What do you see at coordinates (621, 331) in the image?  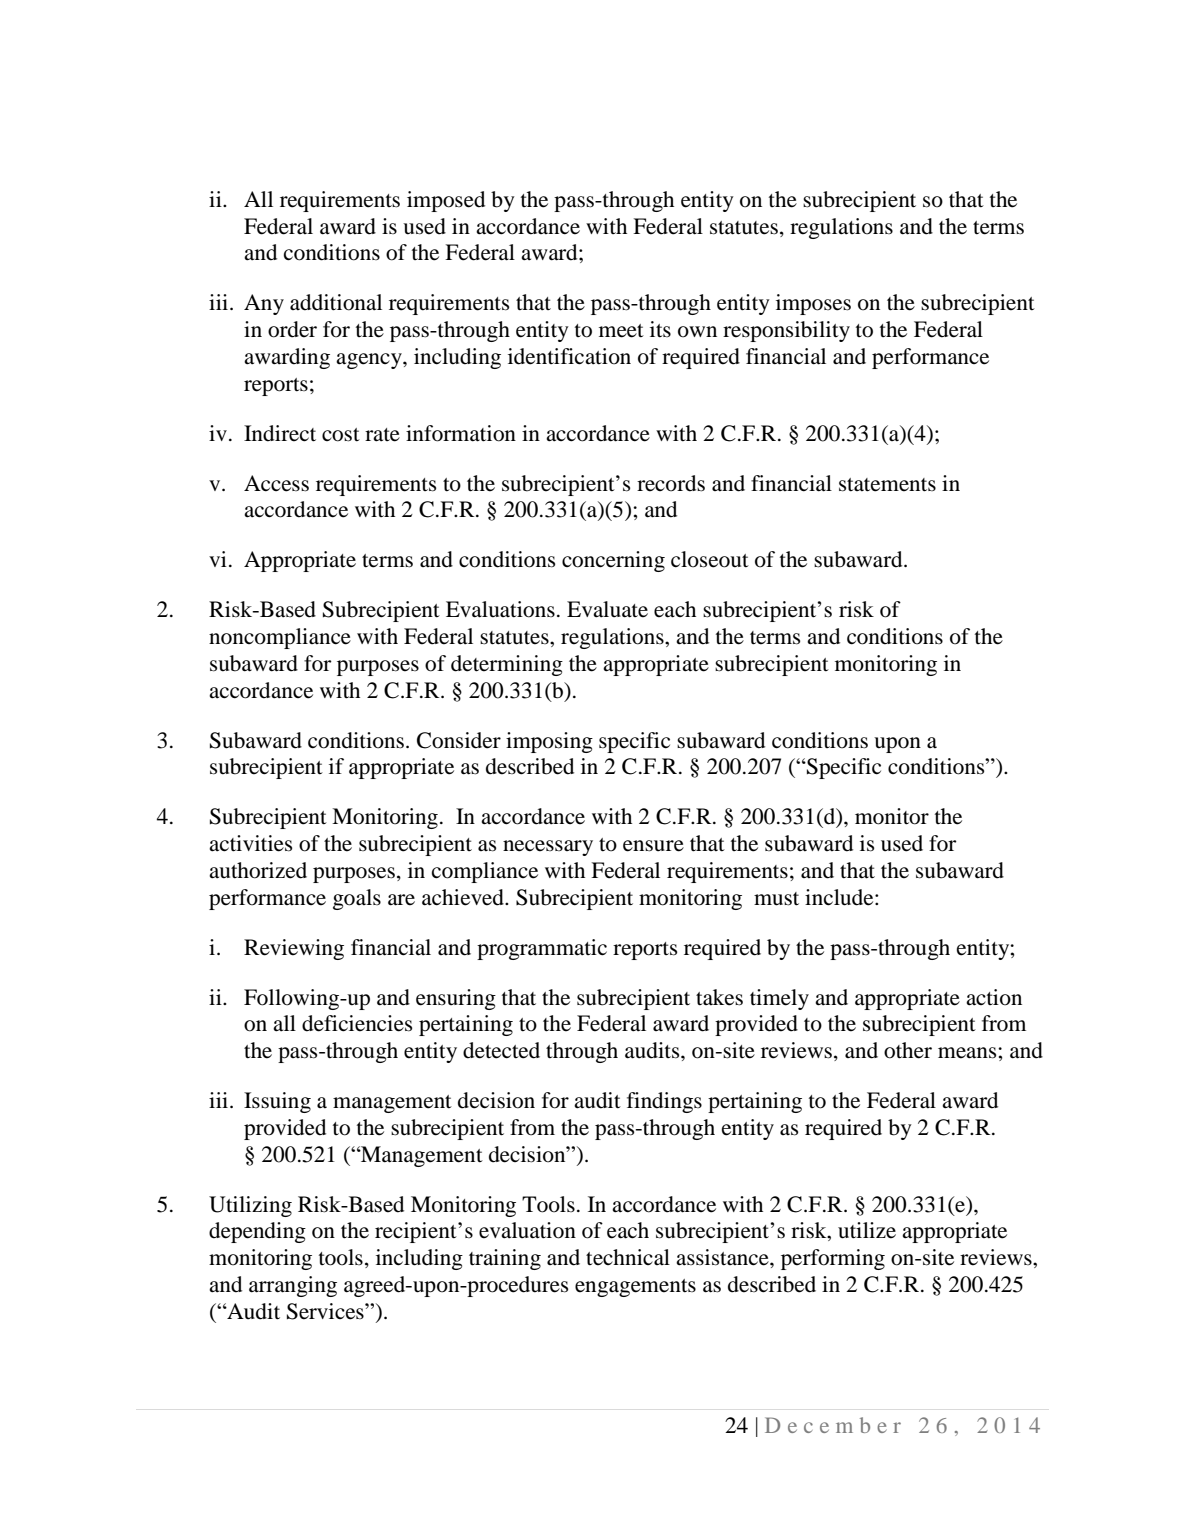 I see `meet` at bounding box center [621, 331].
